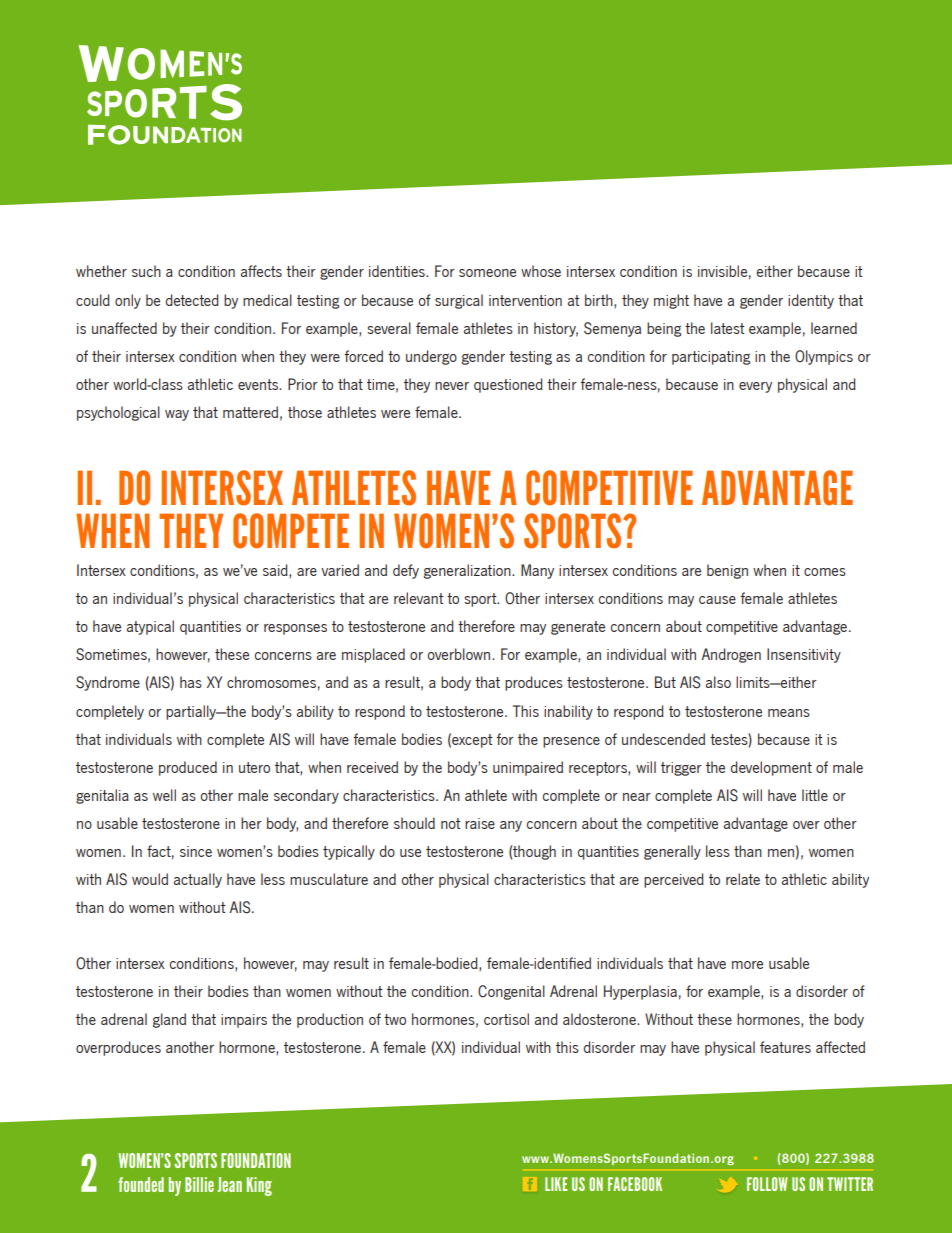  I want to click on identity, so click(811, 301).
